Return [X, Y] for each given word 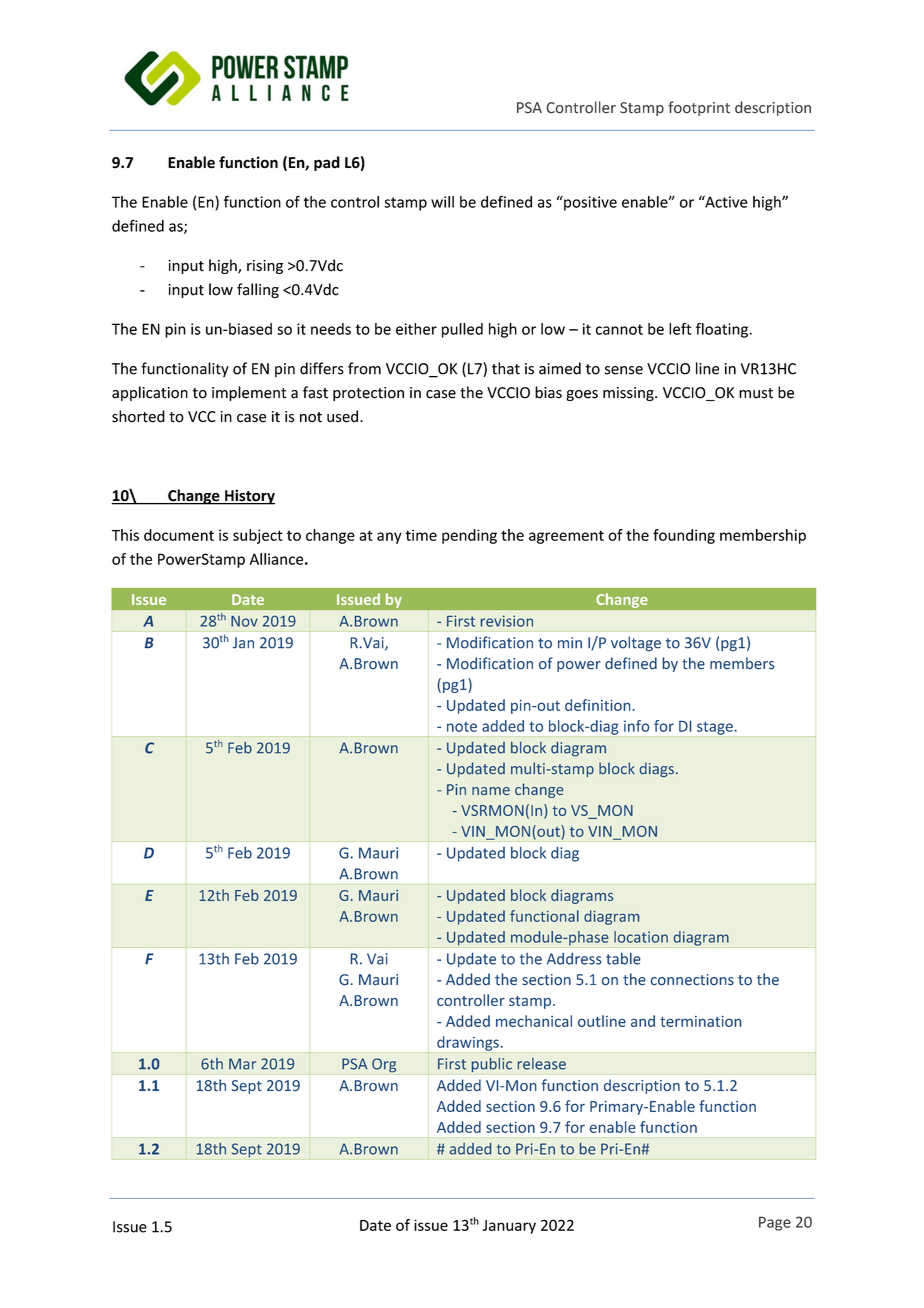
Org [384, 1065]
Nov [244, 621]
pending [469, 536]
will [442, 202]
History [249, 497]
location [641, 937]
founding [684, 536]
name [491, 791]
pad [327, 163]
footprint [699, 108]
